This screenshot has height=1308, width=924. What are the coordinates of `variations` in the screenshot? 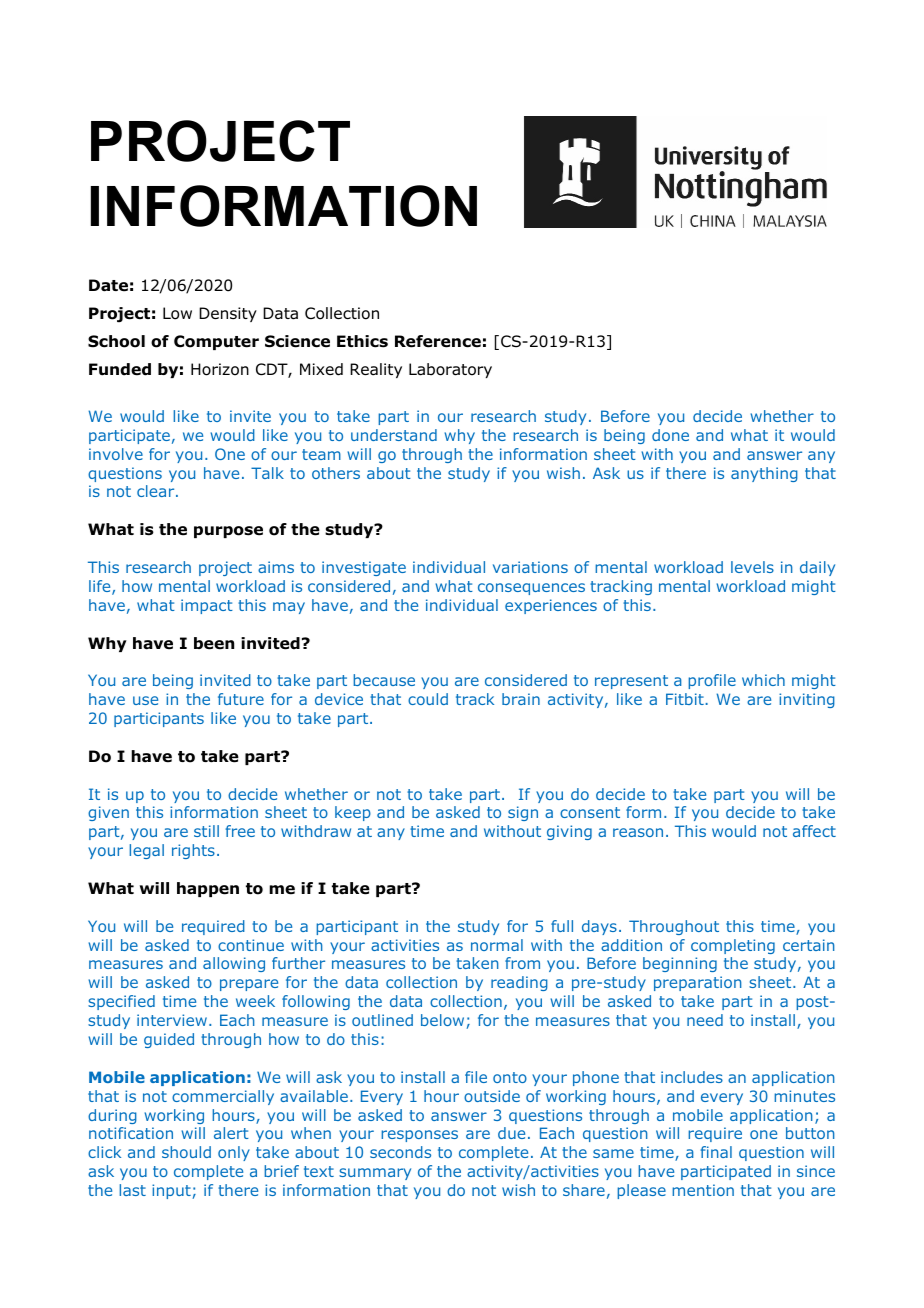 It's located at (530, 567).
